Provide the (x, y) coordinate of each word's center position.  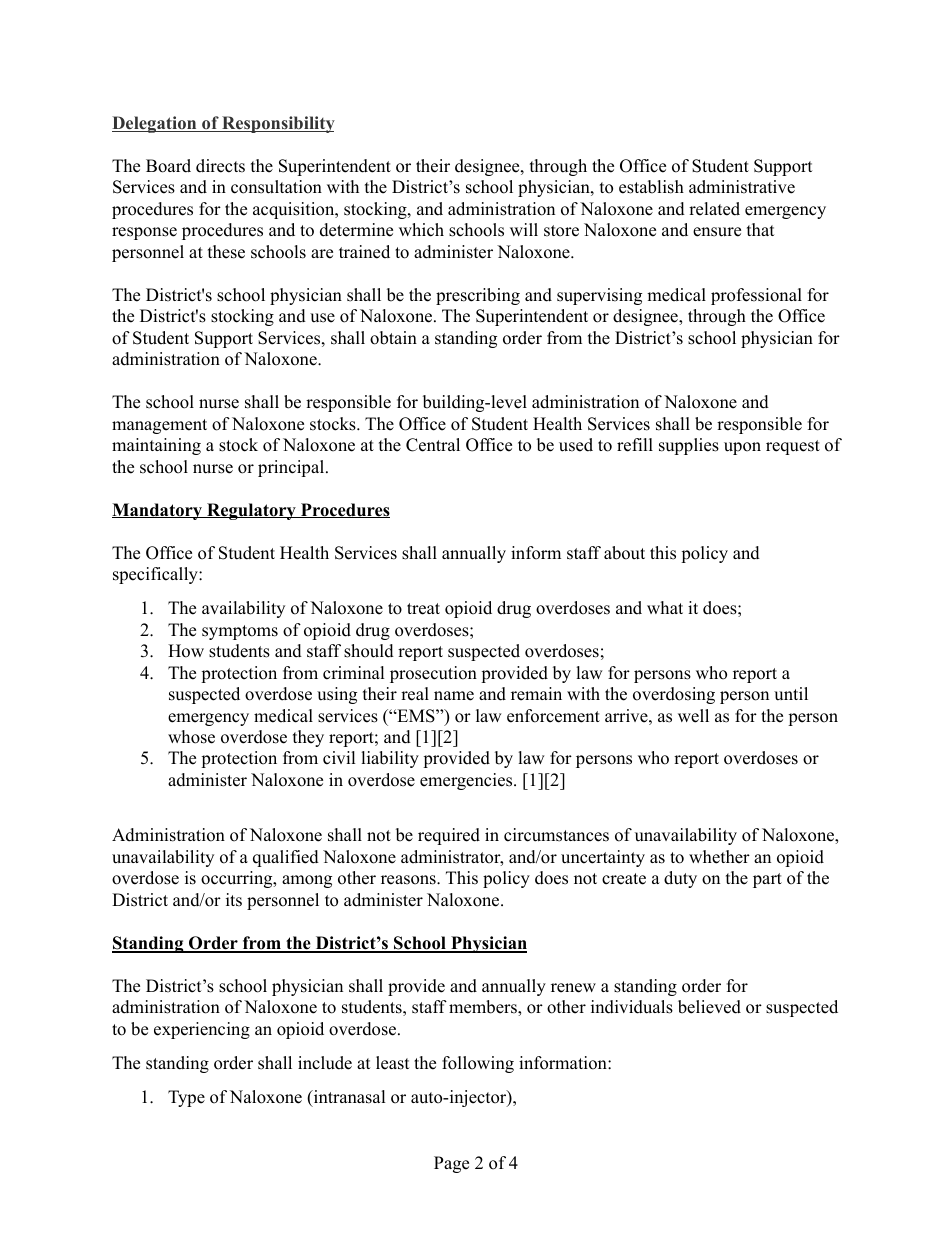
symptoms (240, 632)
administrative (742, 187)
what (665, 607)
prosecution (433, 674)
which (421, 230)
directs (220, 166)
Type (186, 1098)
